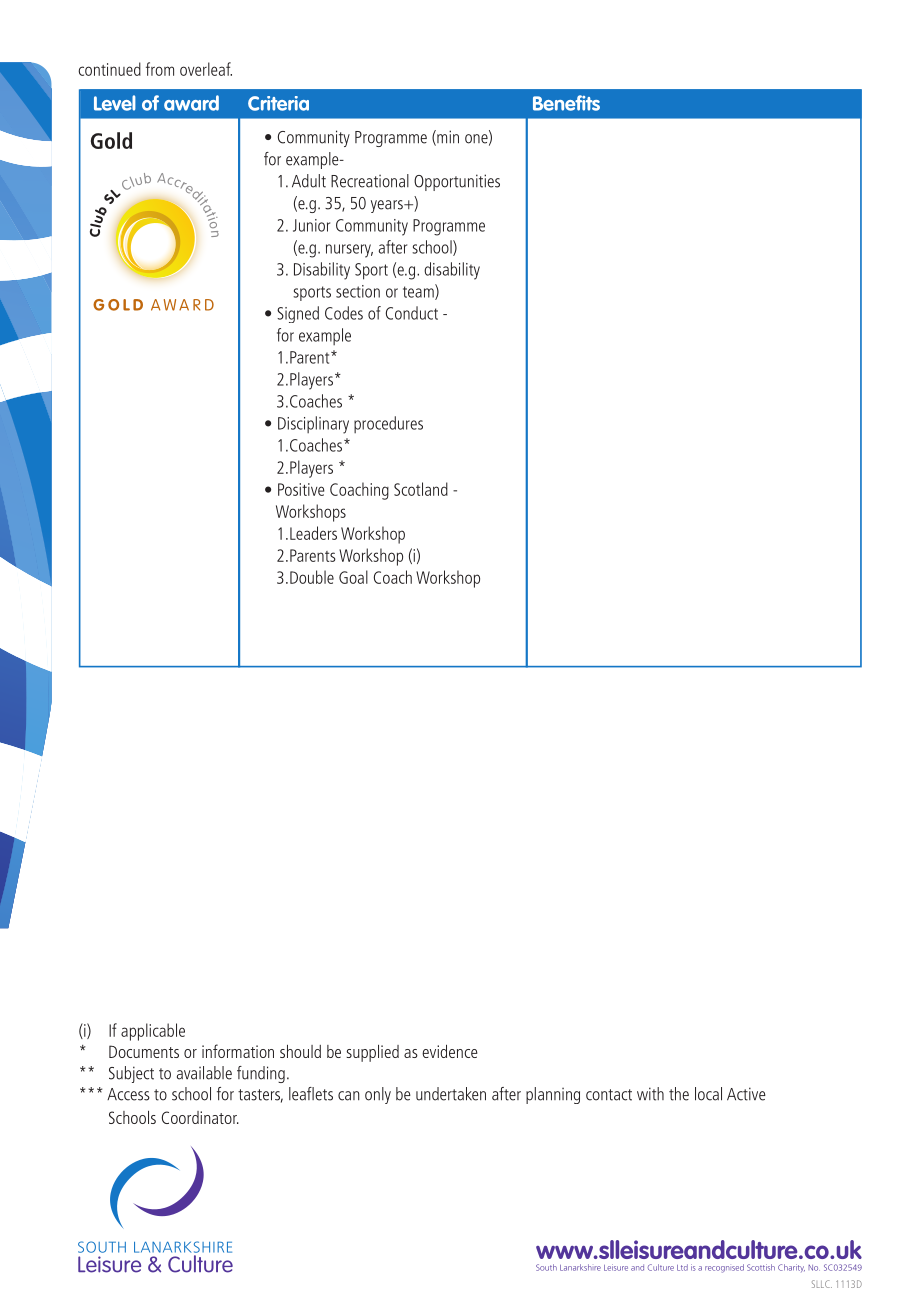 This page has width=924, height=1311. I want to click on evidence, so click(450, 1051).
